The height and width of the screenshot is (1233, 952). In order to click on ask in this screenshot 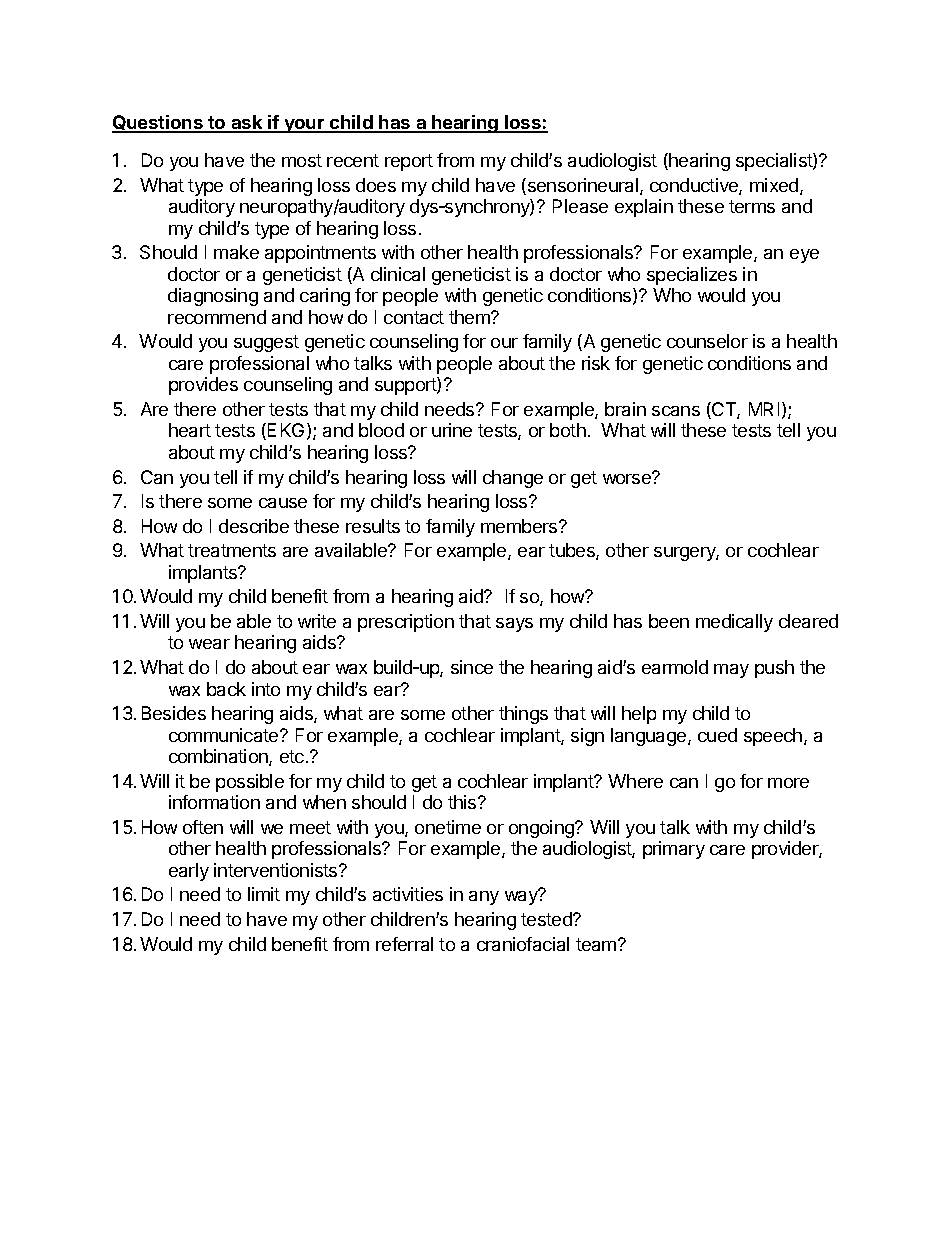, I will do `click(247, 123)`.
